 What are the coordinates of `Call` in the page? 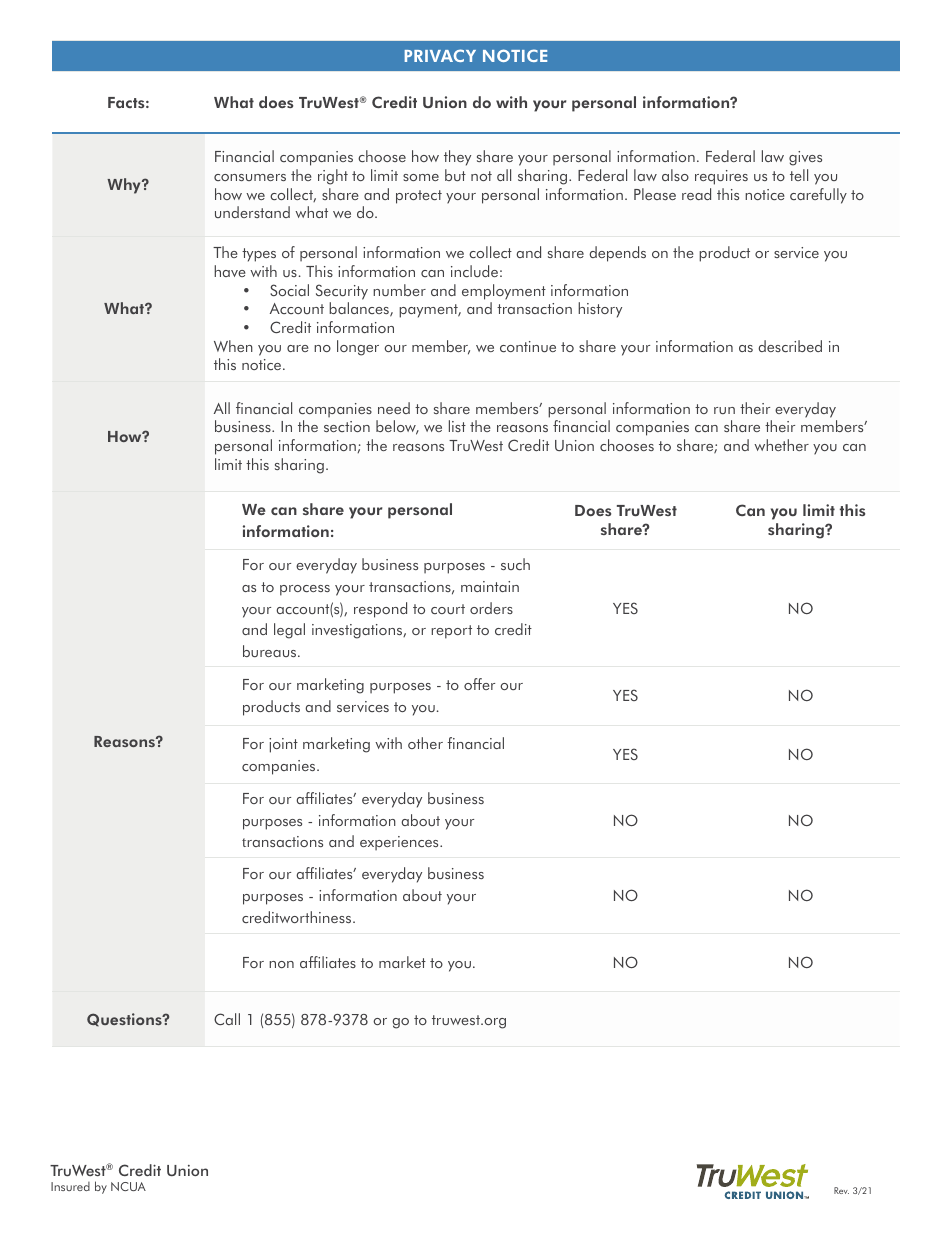 It's located at (227, 1019).
